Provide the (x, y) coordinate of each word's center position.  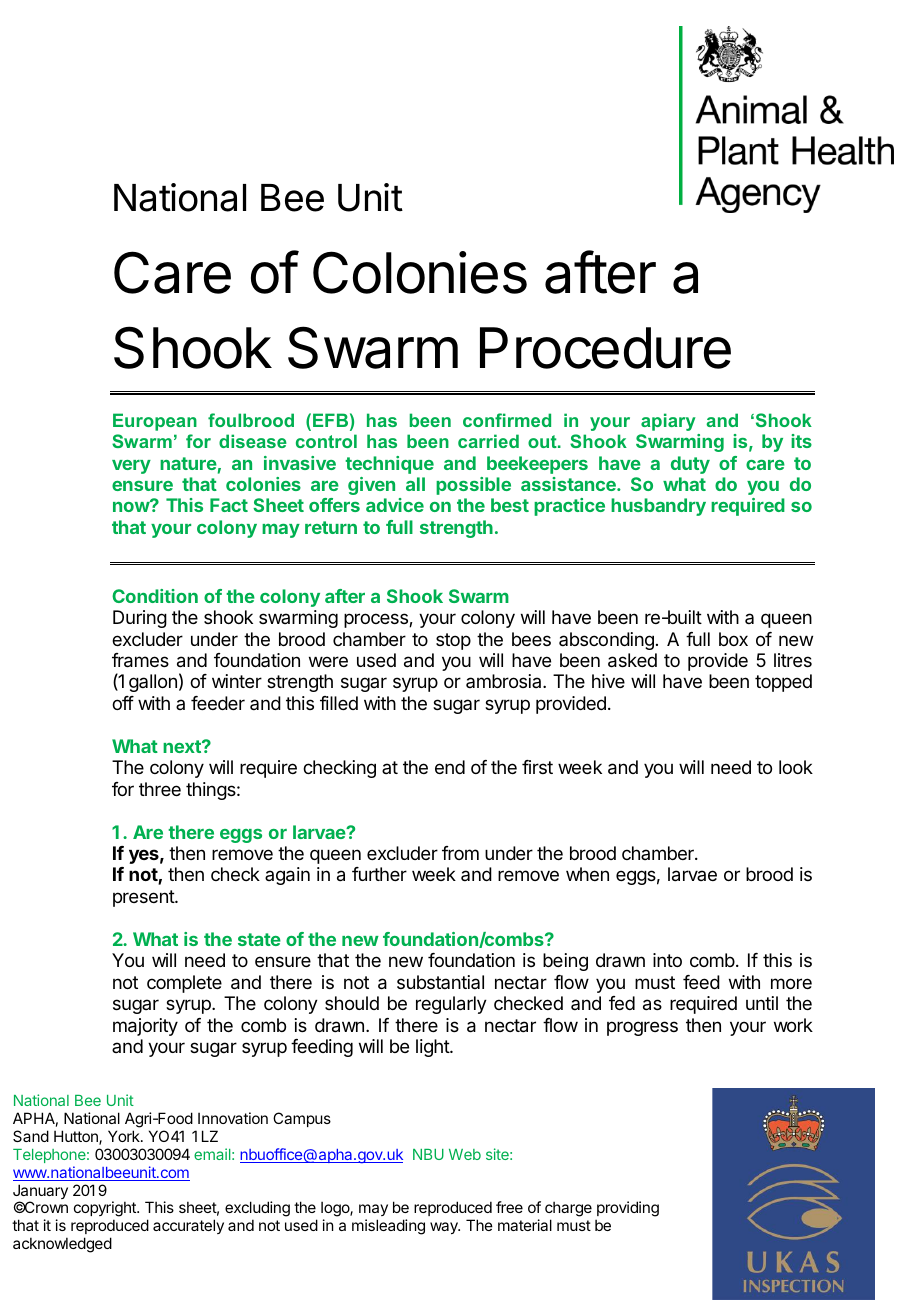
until (762, 1003)
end (450, 767)
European (155, 422)
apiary (668, 422)
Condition (155, 596)
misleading (388, 1227)
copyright (106, 1210)
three (160, 789)
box (733, 639)
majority (145, 1027)
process (377, 620)
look (796, 767)
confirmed (507, 420)
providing (627, 1210)
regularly (451, 1005)
